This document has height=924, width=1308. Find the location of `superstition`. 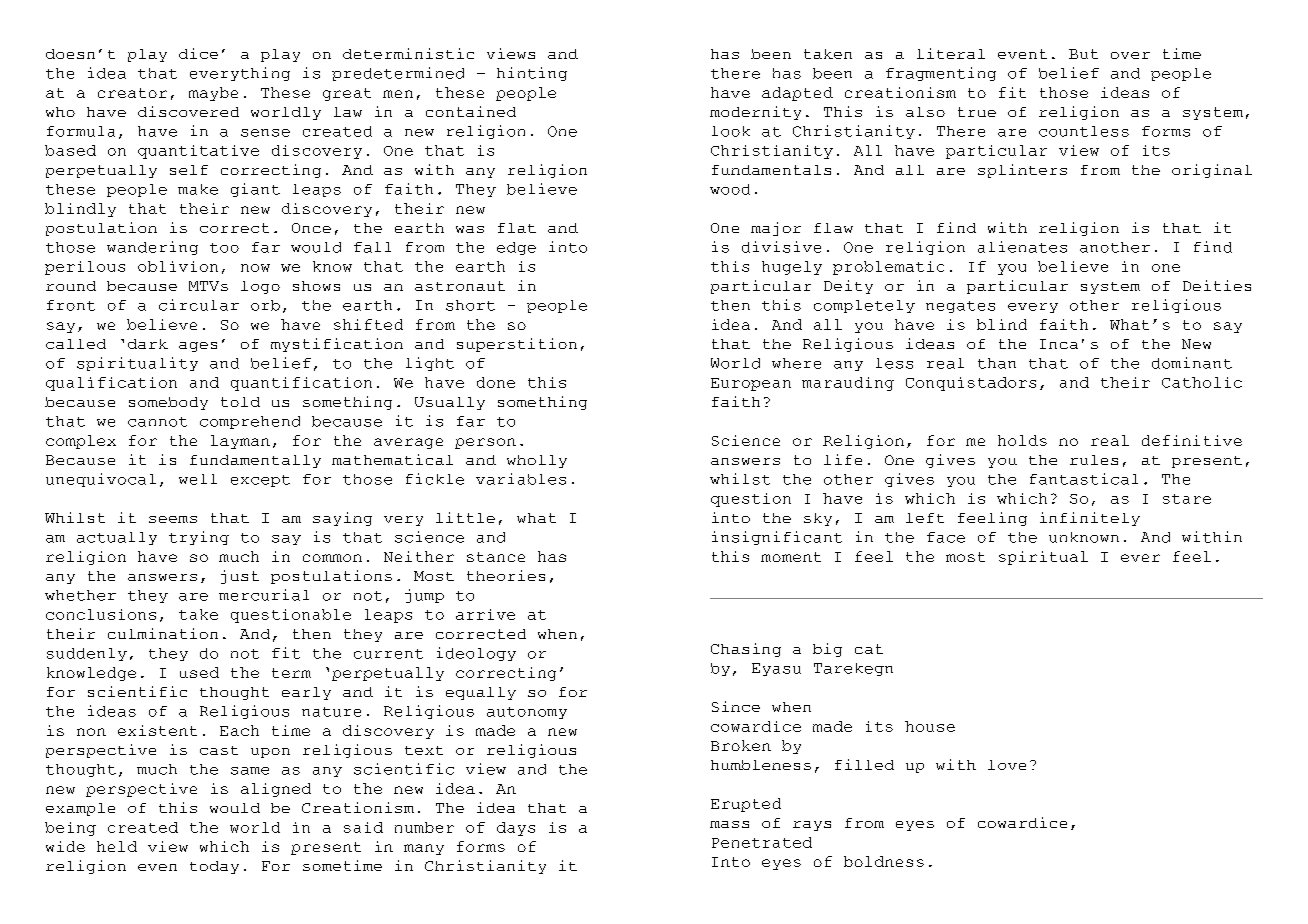

superstition is located at coordinates (517, 345).
